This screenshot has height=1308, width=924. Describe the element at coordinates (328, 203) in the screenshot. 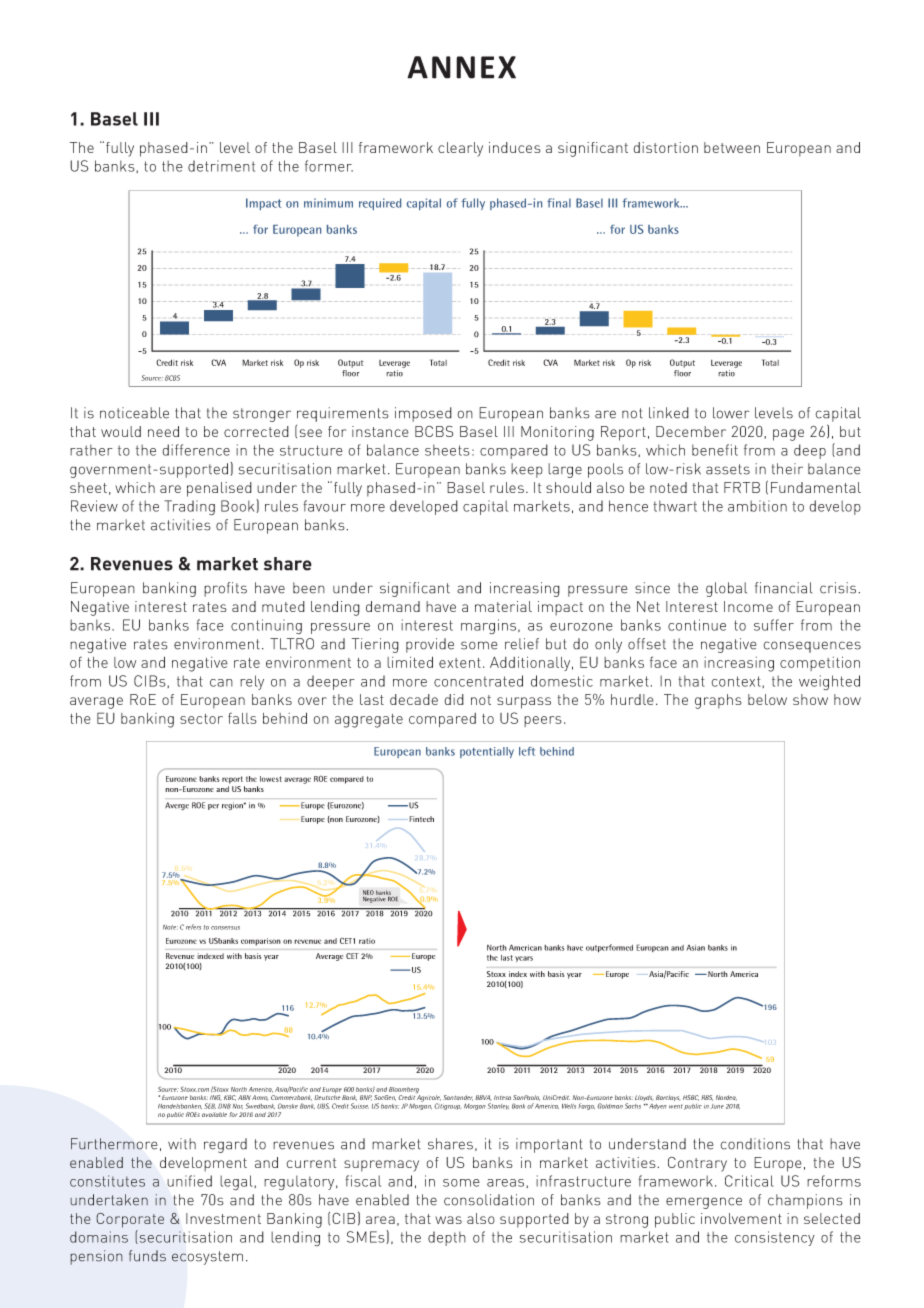

I see `minimum` at that location.
